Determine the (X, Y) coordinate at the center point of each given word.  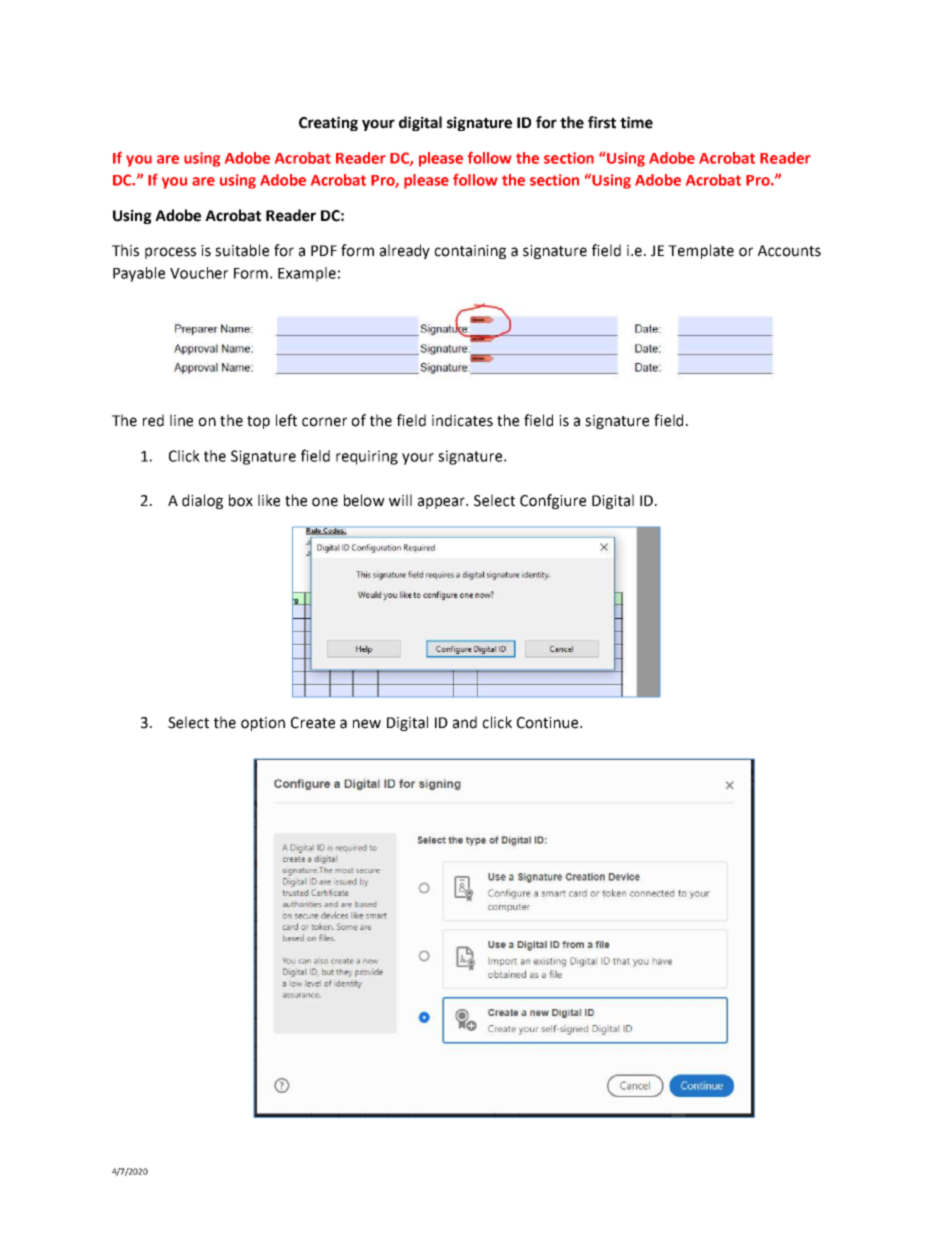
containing (470, 252)
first (602, 122)
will (400, 500)
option (263, 724)
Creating (328, 123)
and (465, 722)
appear (443, 503)
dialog (202, 501)
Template (701, 251)
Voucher (199, 273)
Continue (549, 723)
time (636, 122)
